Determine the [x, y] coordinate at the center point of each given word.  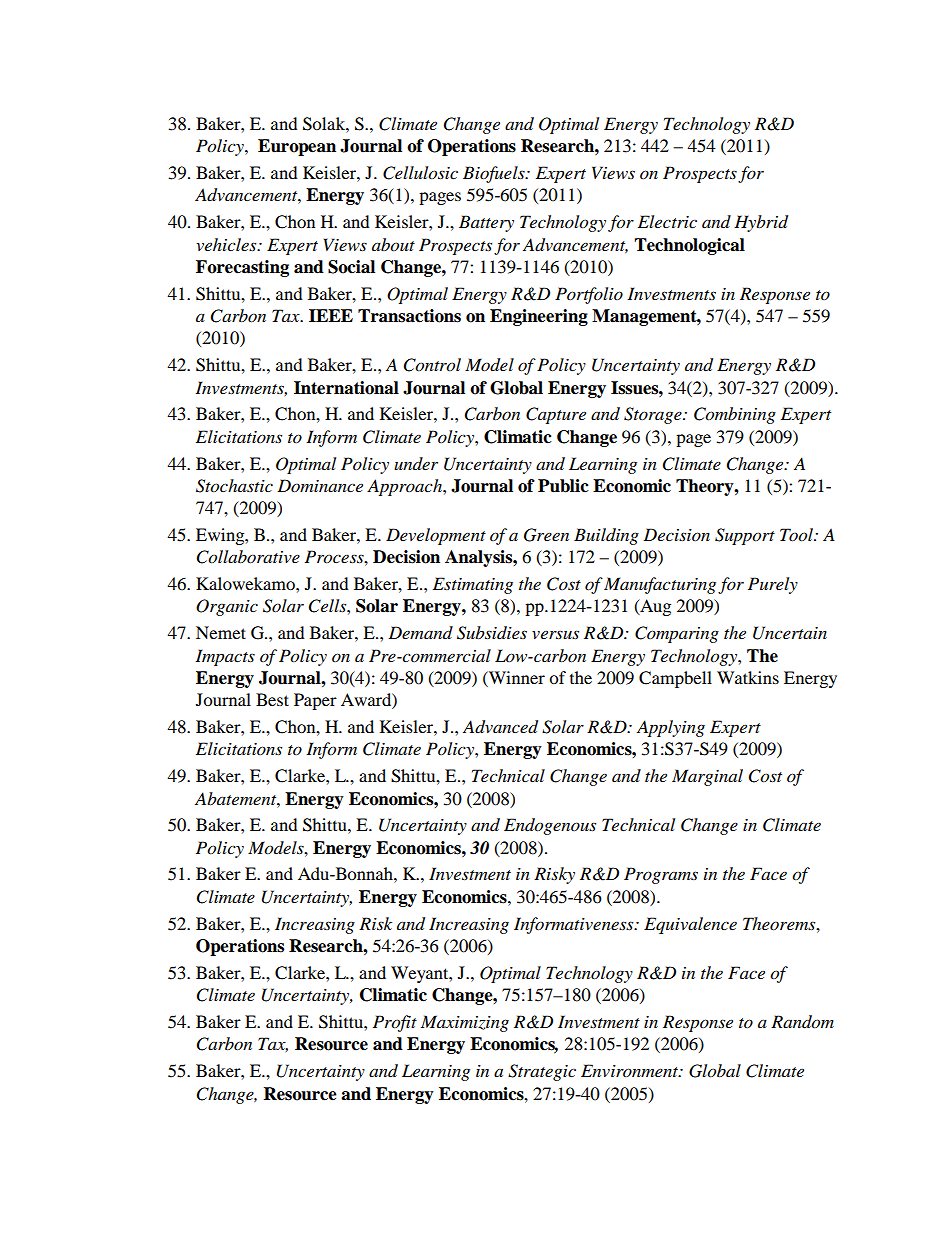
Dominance [320, 485]
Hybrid [761, 223]
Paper [315, 701]
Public [563, 486]
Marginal [707, 777]
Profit [395, 1023]
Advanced [500, 727]
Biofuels [495, 174]
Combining [735, 415]
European [297, 147]
